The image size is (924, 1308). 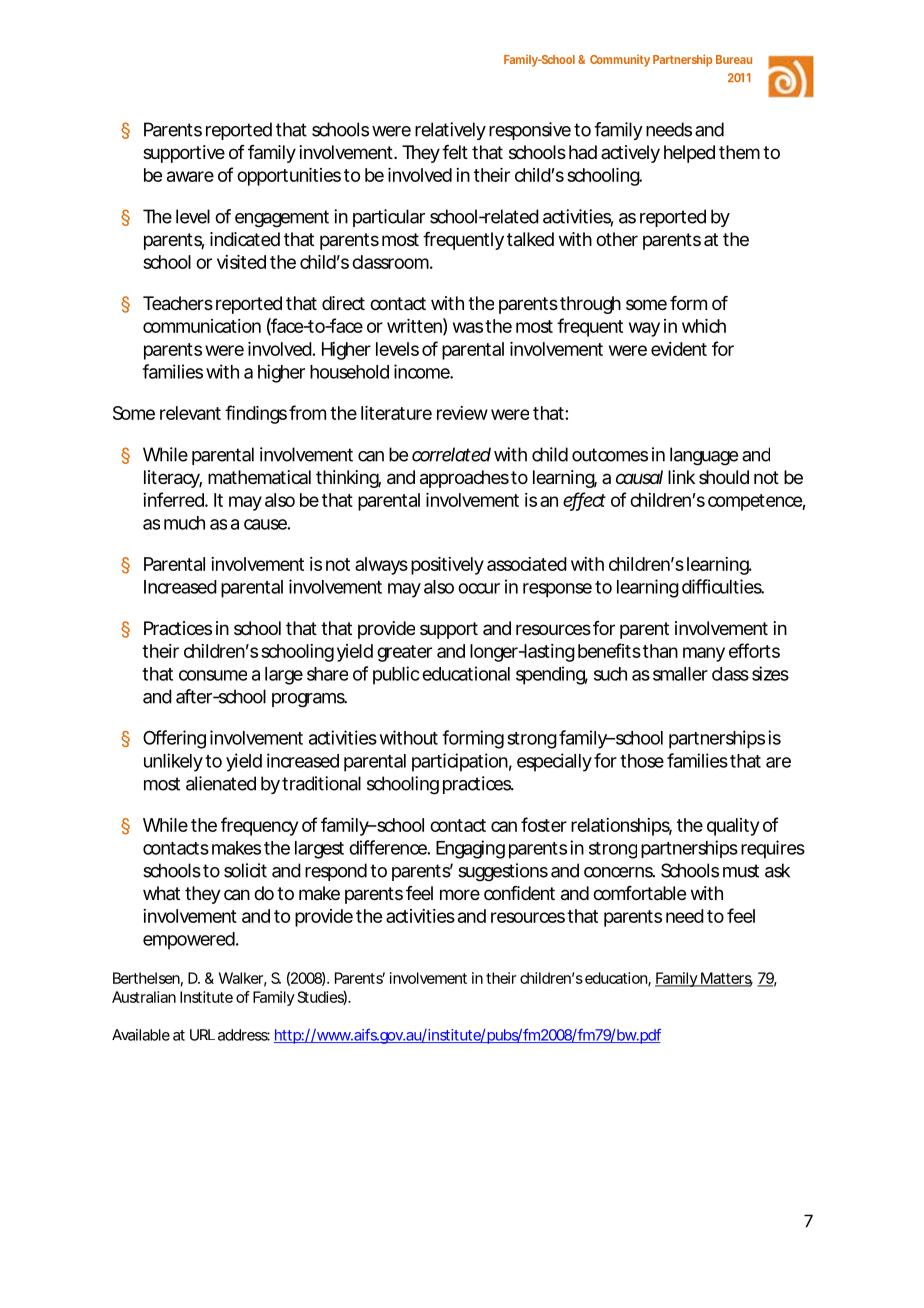 I want to click on relatively, so click(x=450, y=131).
